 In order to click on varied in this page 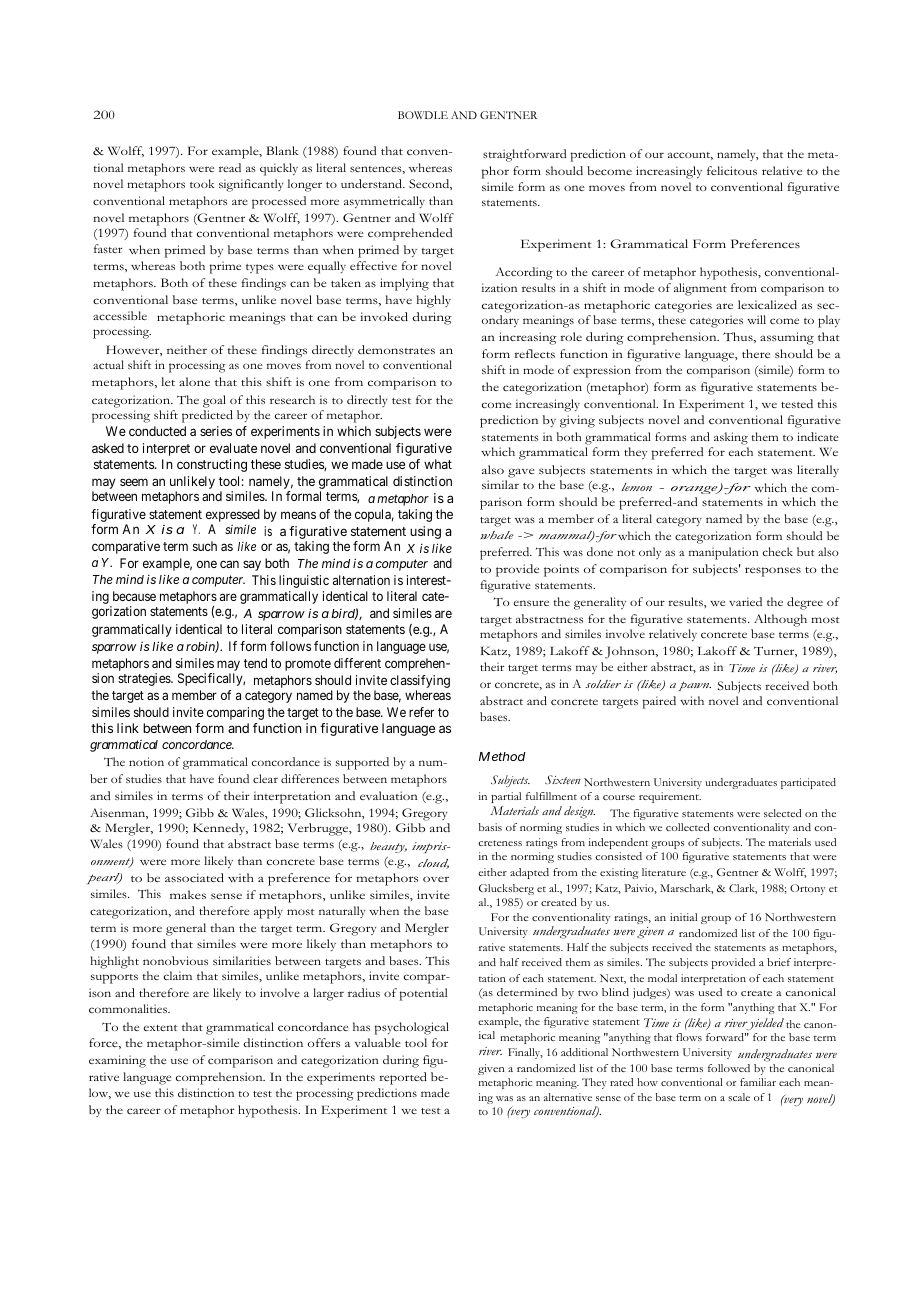, I will do `click(745, 601)`.
